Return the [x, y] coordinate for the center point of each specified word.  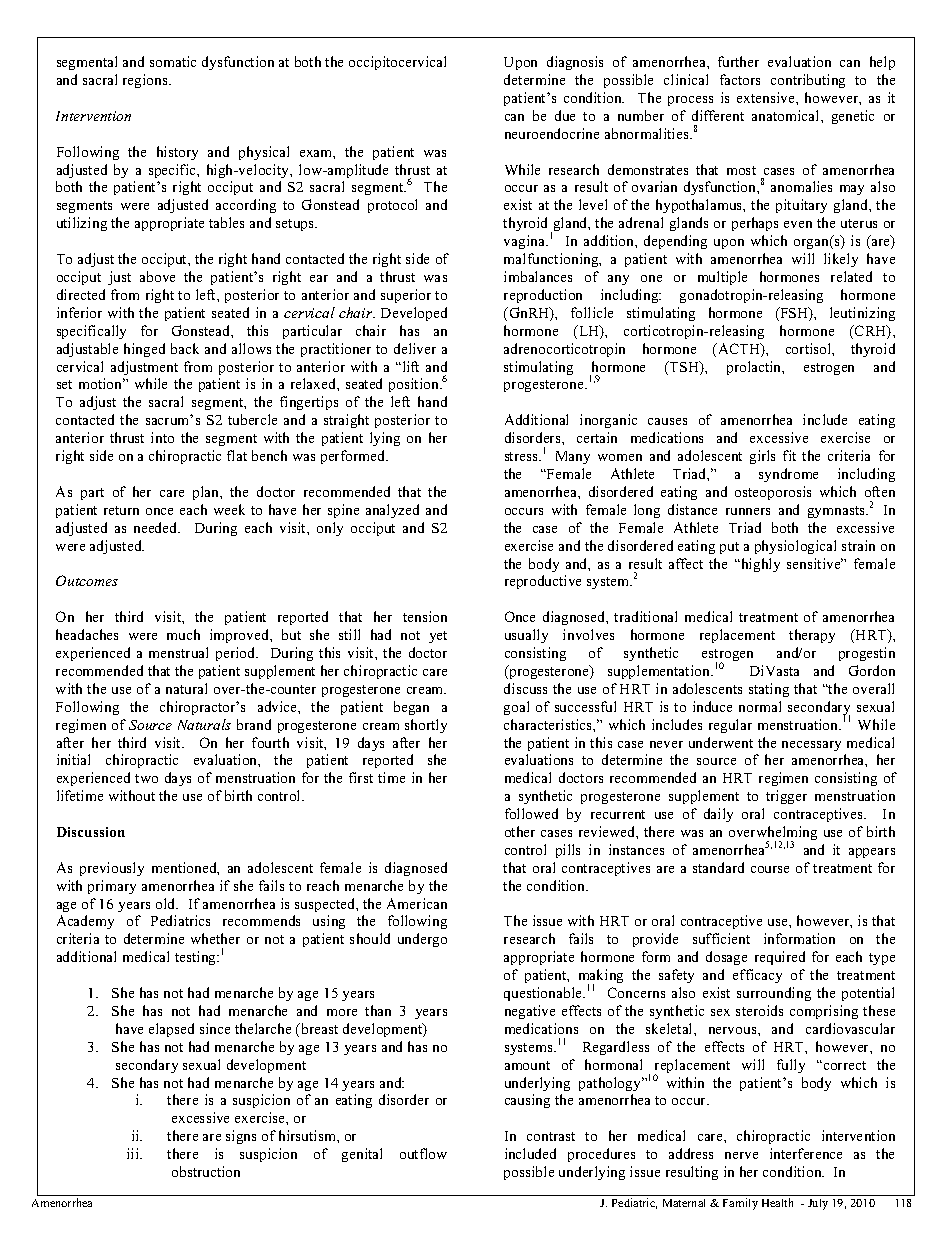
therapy [812, 636]
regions [146, 81]
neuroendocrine [552, 133]
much [183, 634]
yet [438, 637]
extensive [767, 97]
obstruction [206, 1171]
